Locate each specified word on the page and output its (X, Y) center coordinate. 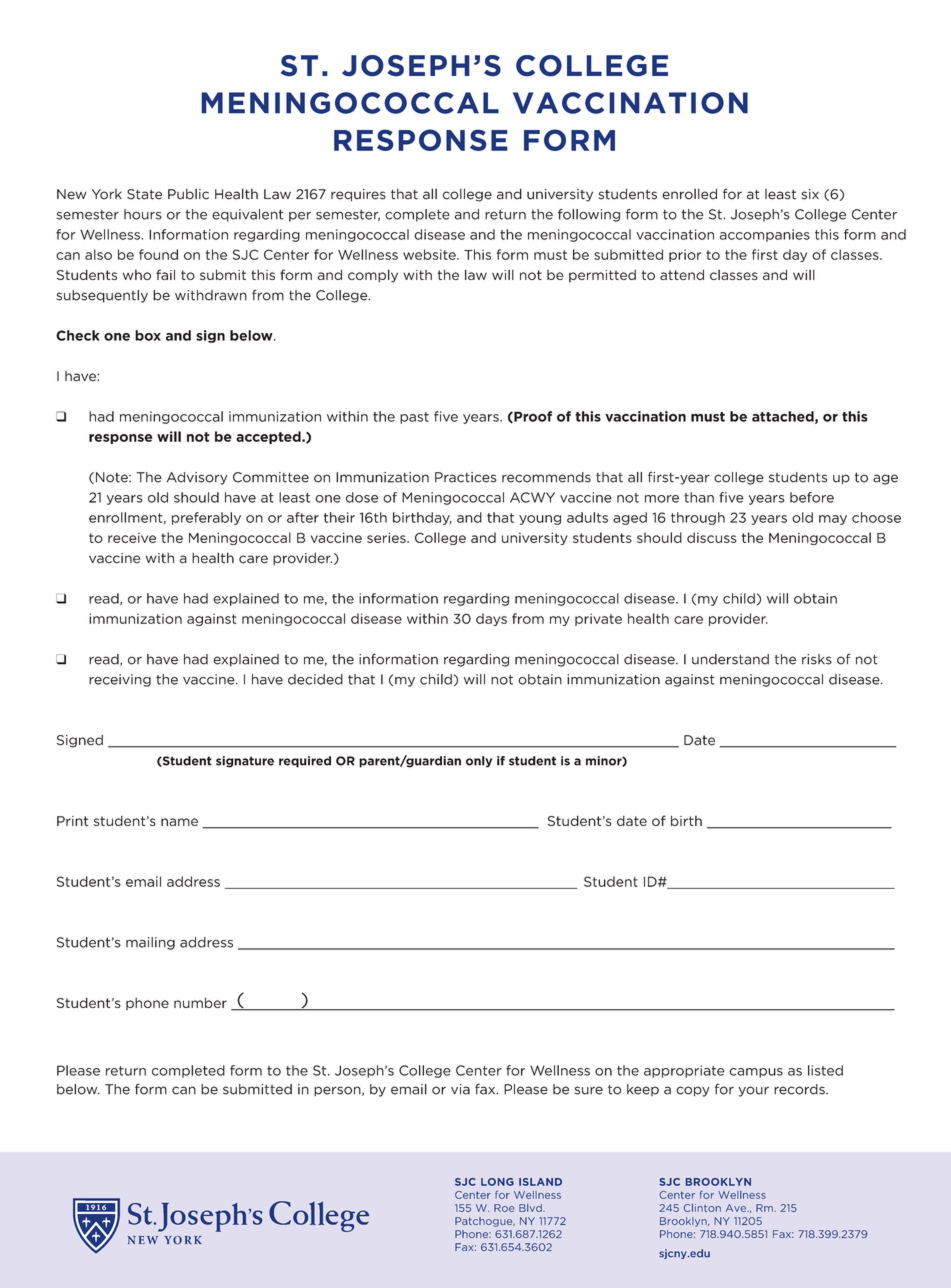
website (430, 254)
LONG (497, 1182)
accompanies (765, 235)
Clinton (702, 1208)
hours (143, 214)
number (200, 1002)
